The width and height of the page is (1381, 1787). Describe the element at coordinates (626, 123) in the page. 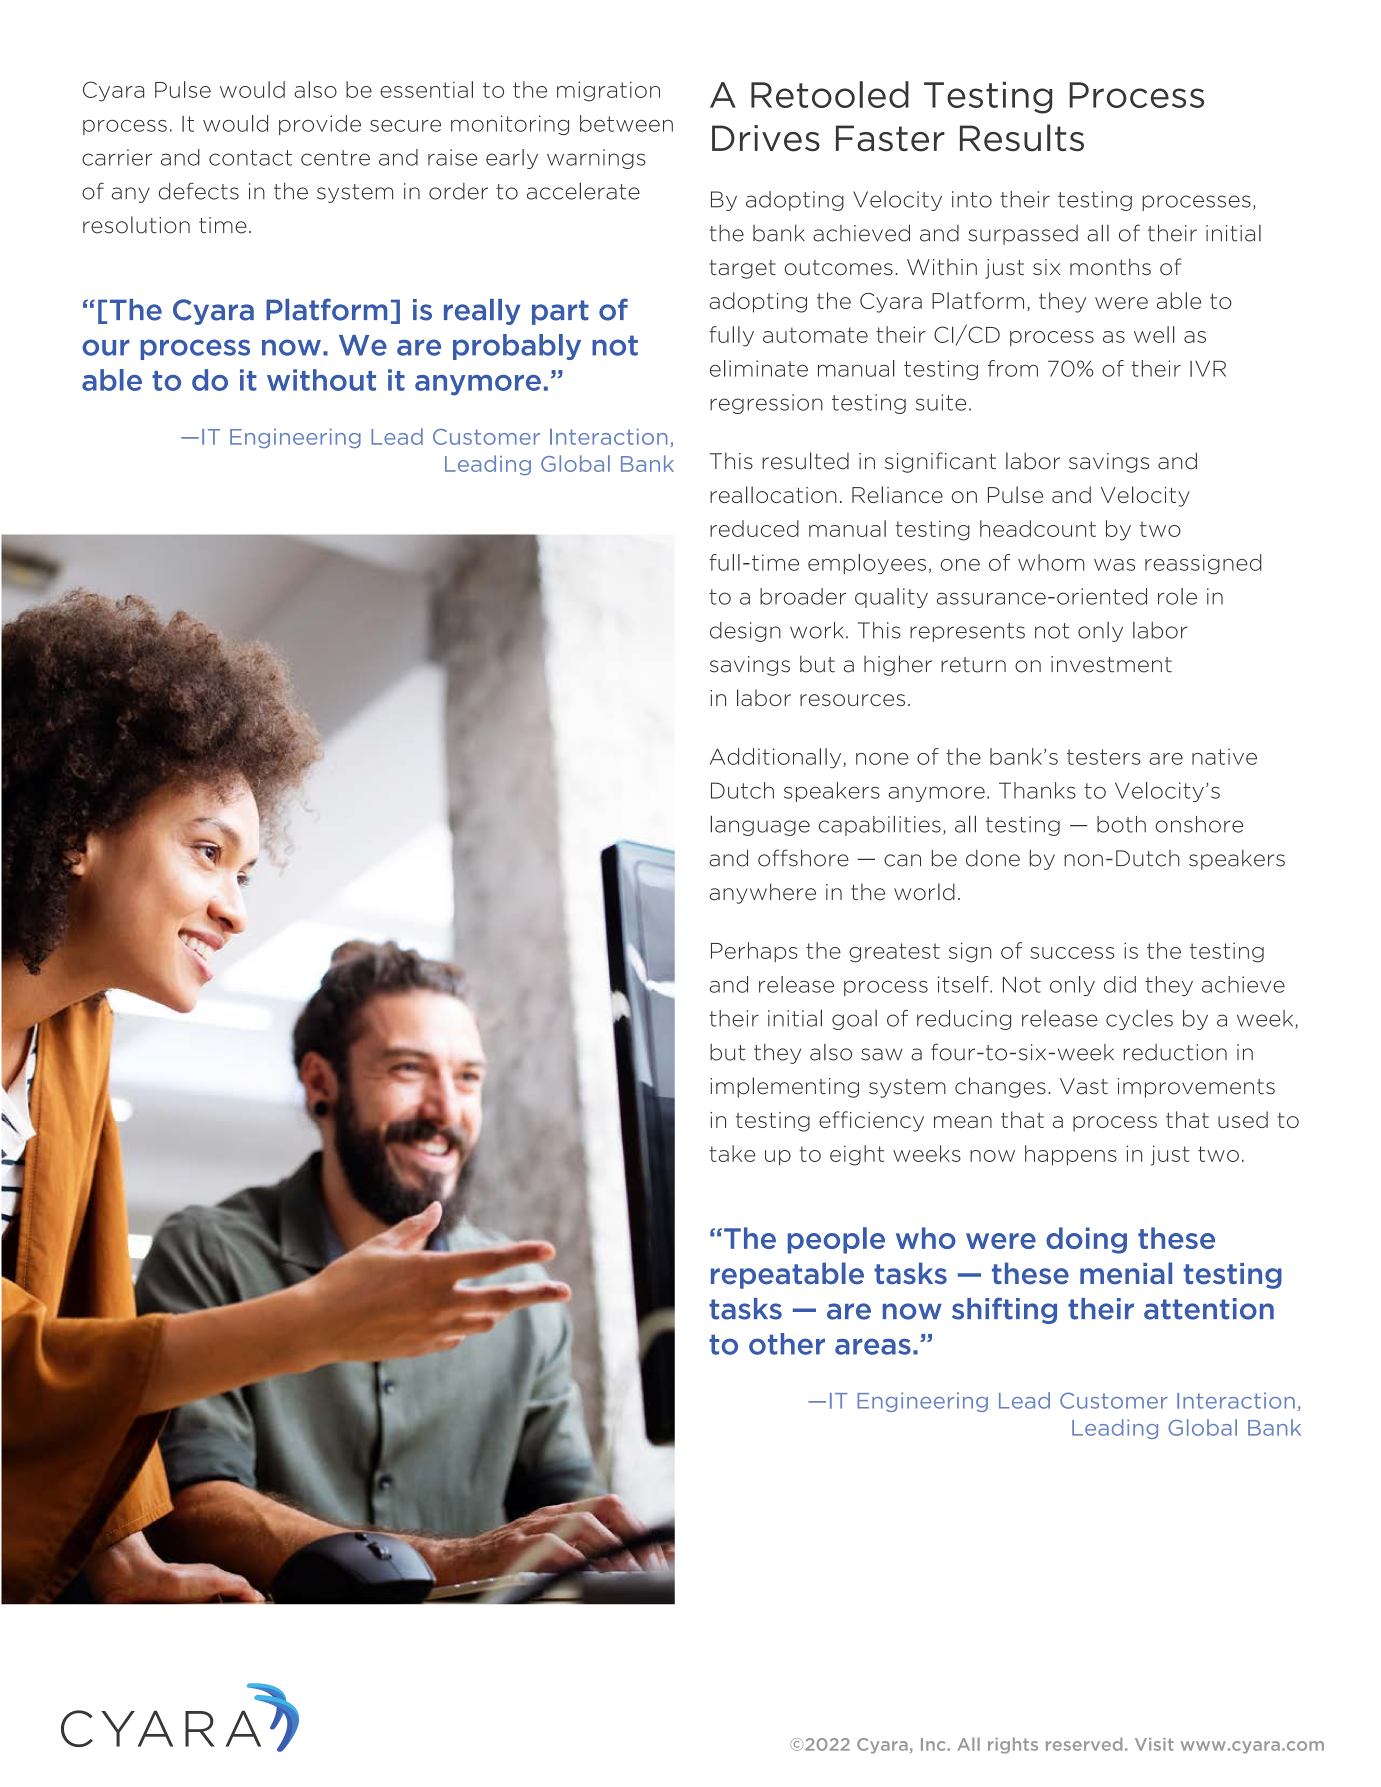

I see `between` at that location.
